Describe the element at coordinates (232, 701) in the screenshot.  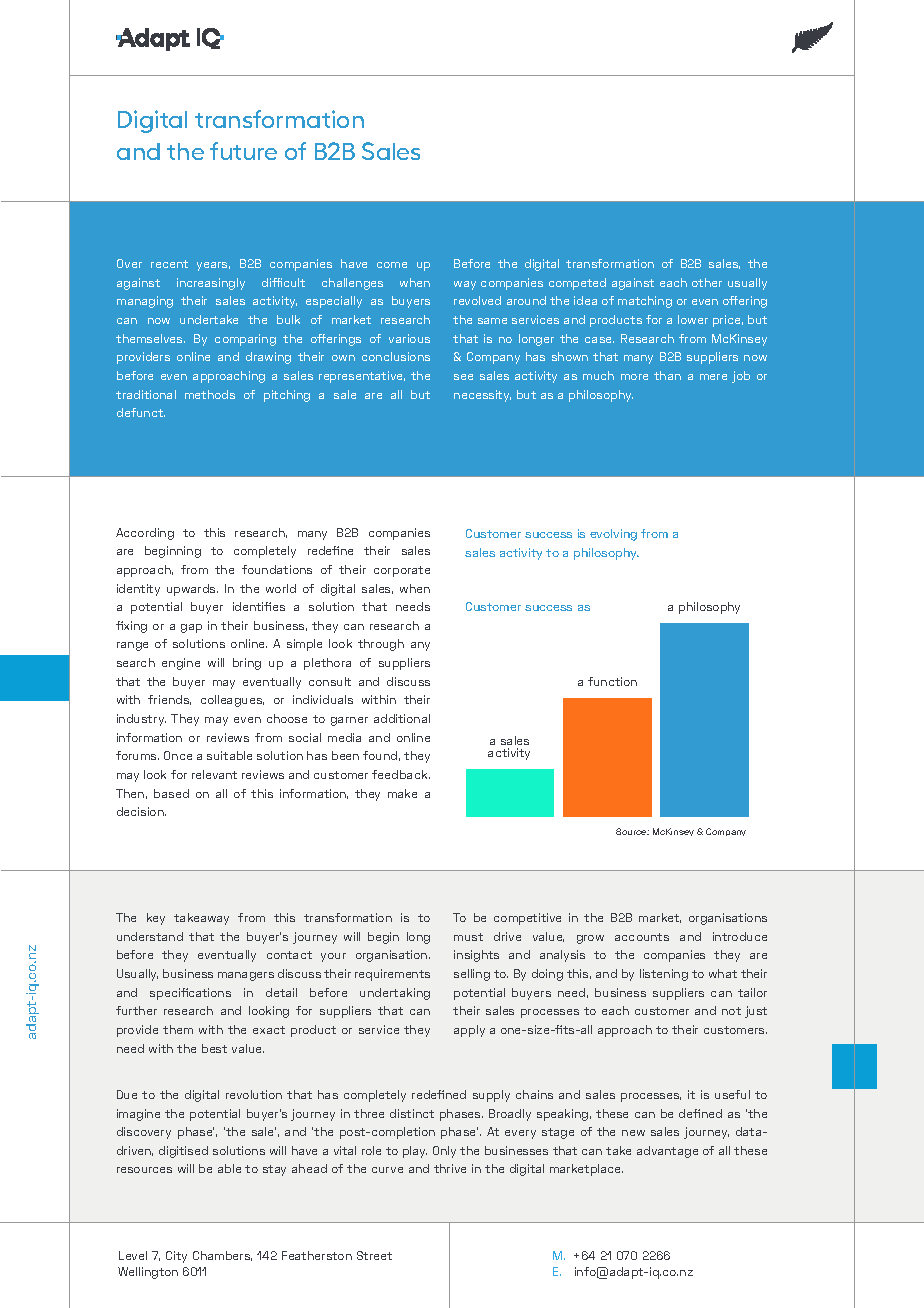
I see `colleagues` at that location.
